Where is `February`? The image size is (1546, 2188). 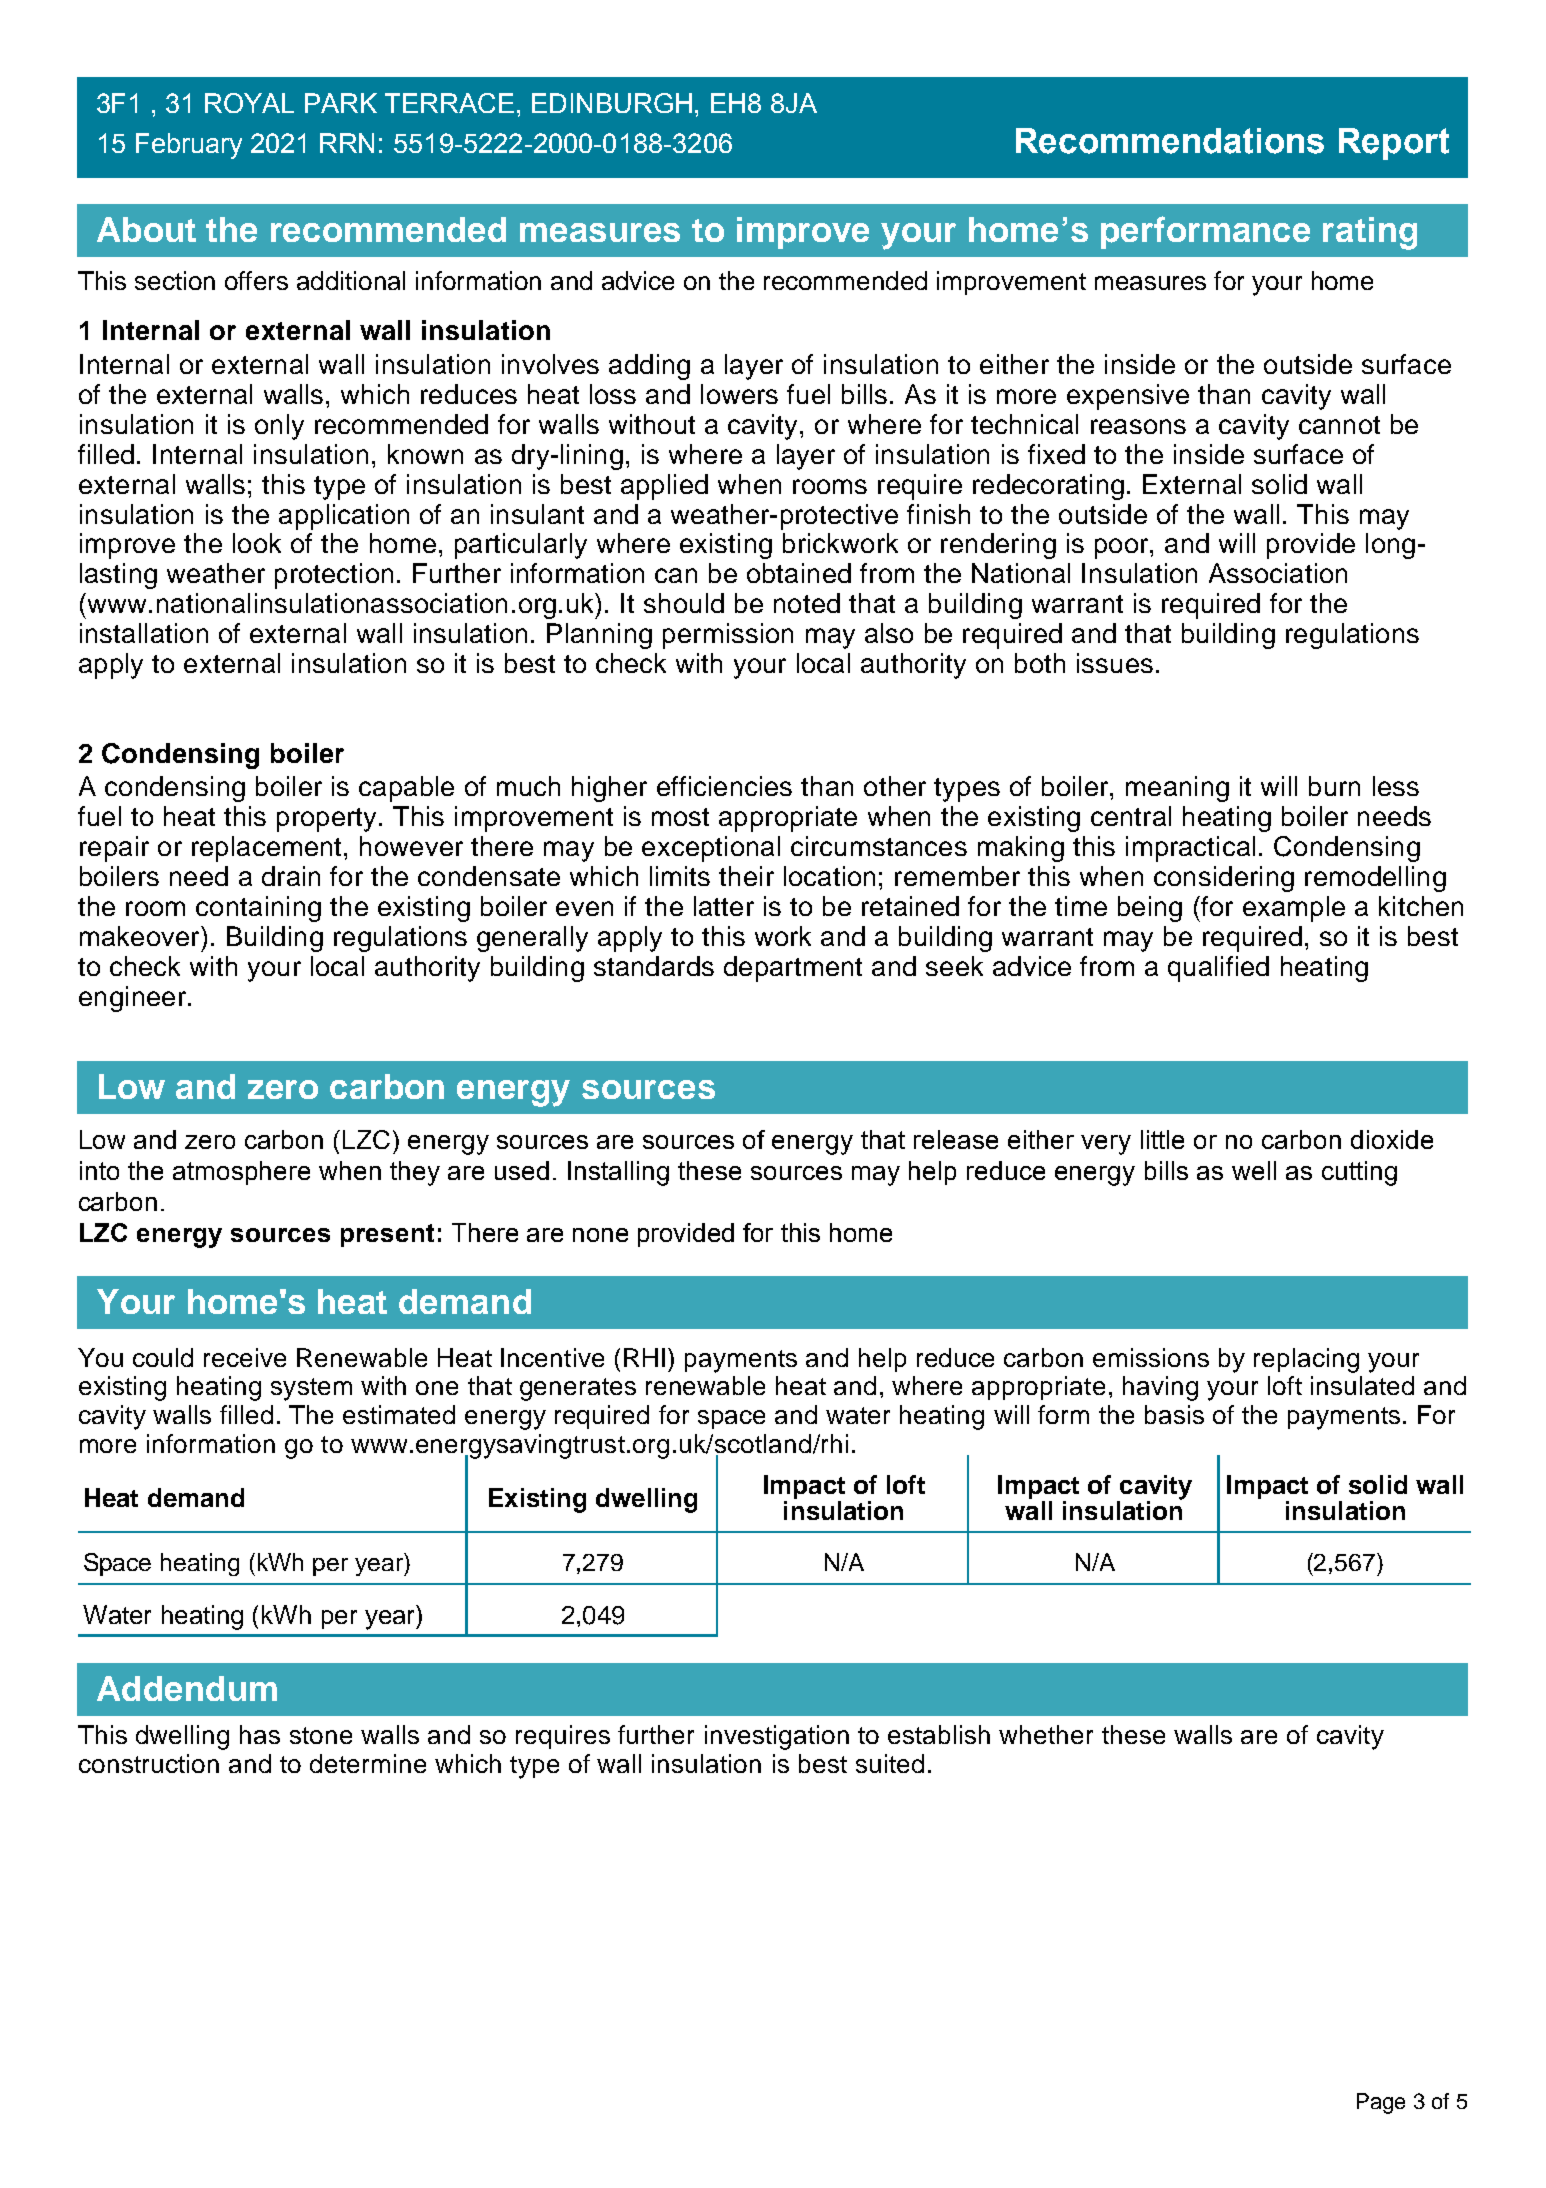 February is located at coordinates (189, 146).
